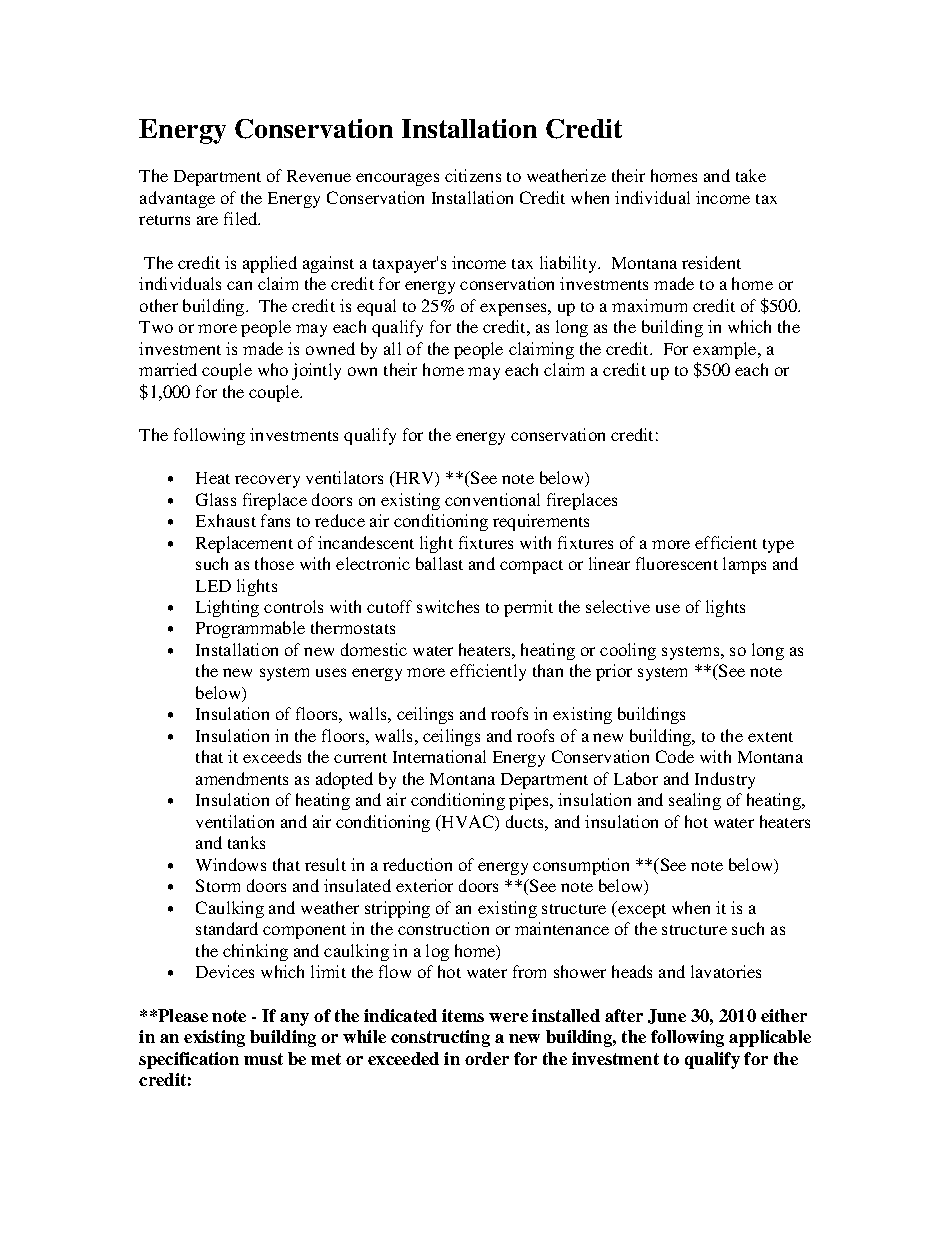 This document has height=1233, width=952. I want to click on must, so click(263, 1059).
